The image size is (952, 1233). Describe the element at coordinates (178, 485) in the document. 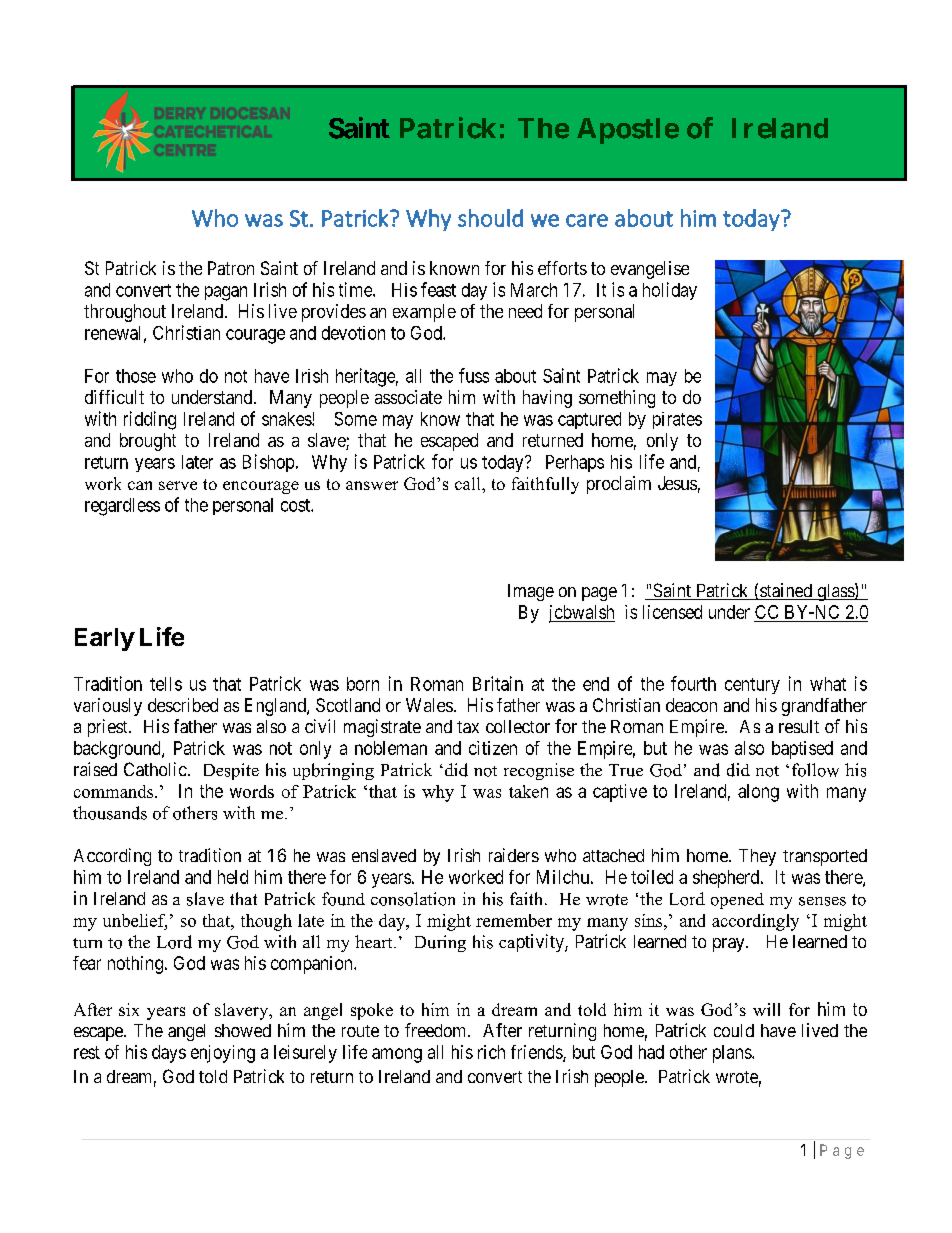

I see `serve` at that location.
